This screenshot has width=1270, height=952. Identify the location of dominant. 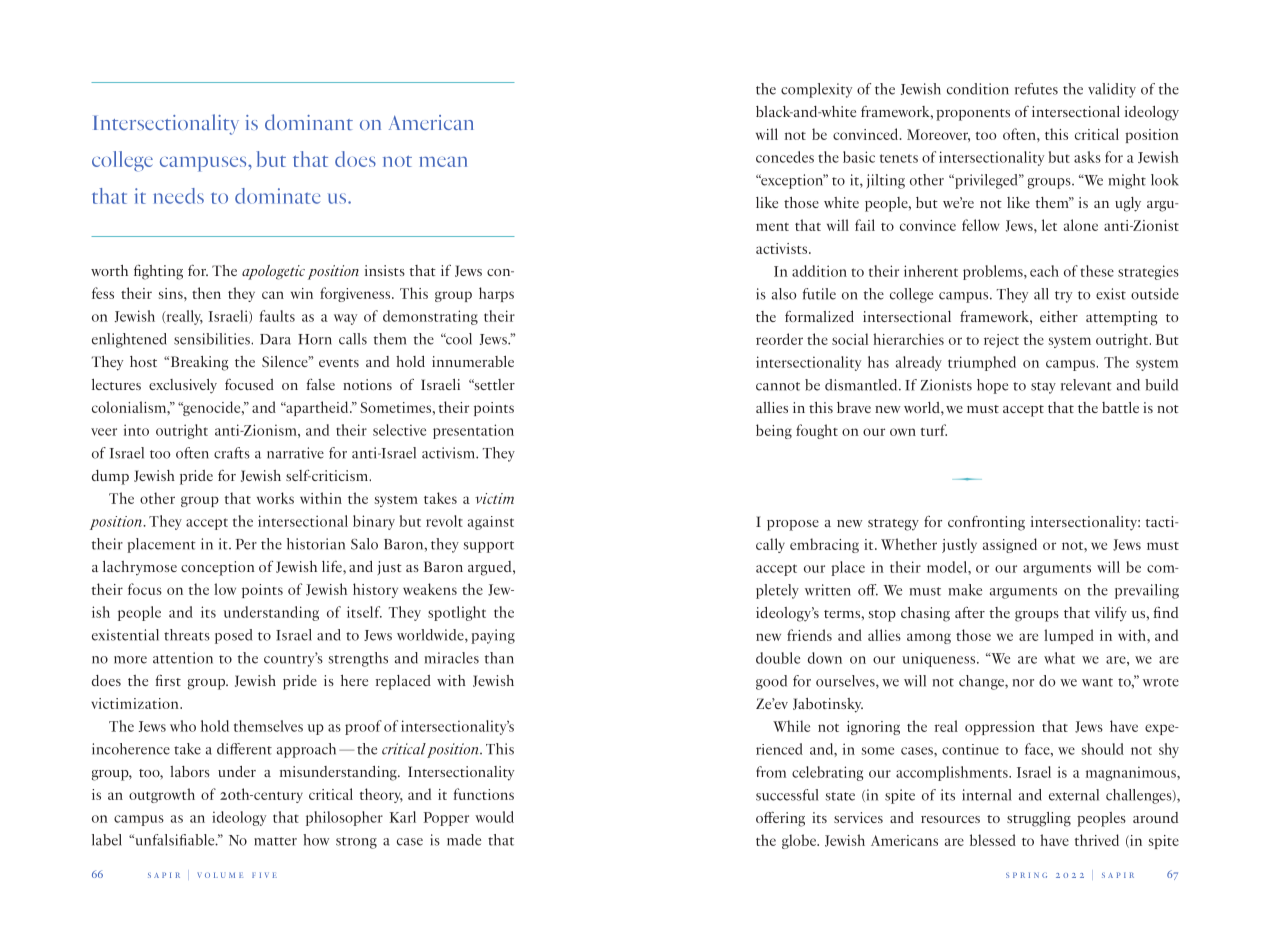
(309, 122).
